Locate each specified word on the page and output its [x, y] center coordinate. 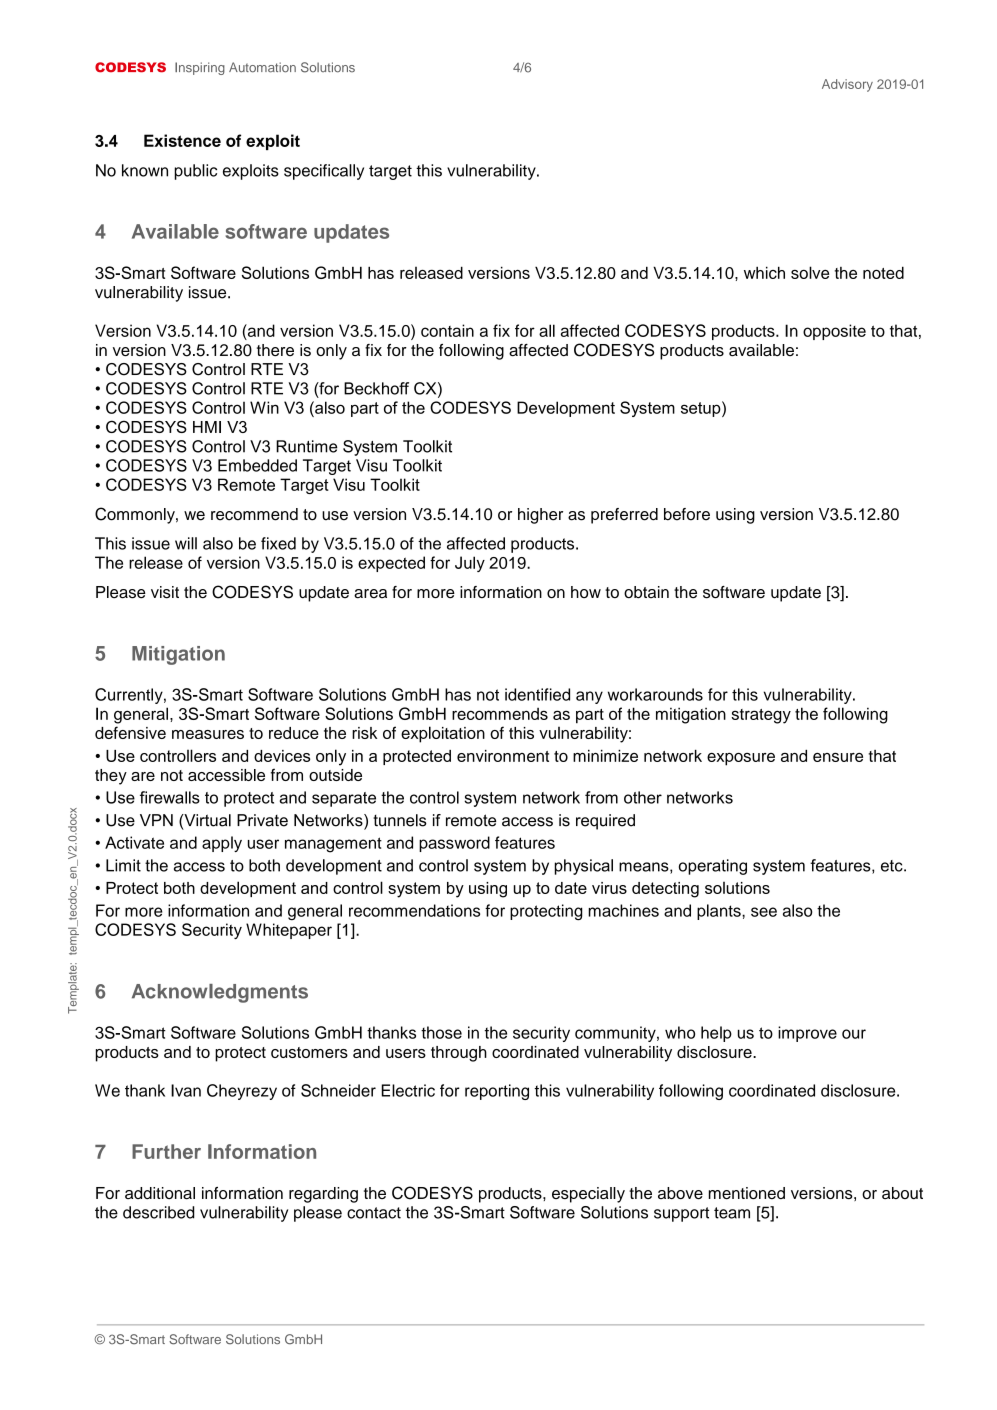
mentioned [747, 1193]
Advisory [847, 85]
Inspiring [200, 68]
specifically [324, 172]
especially [588, 1195]
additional [160, 1193]
